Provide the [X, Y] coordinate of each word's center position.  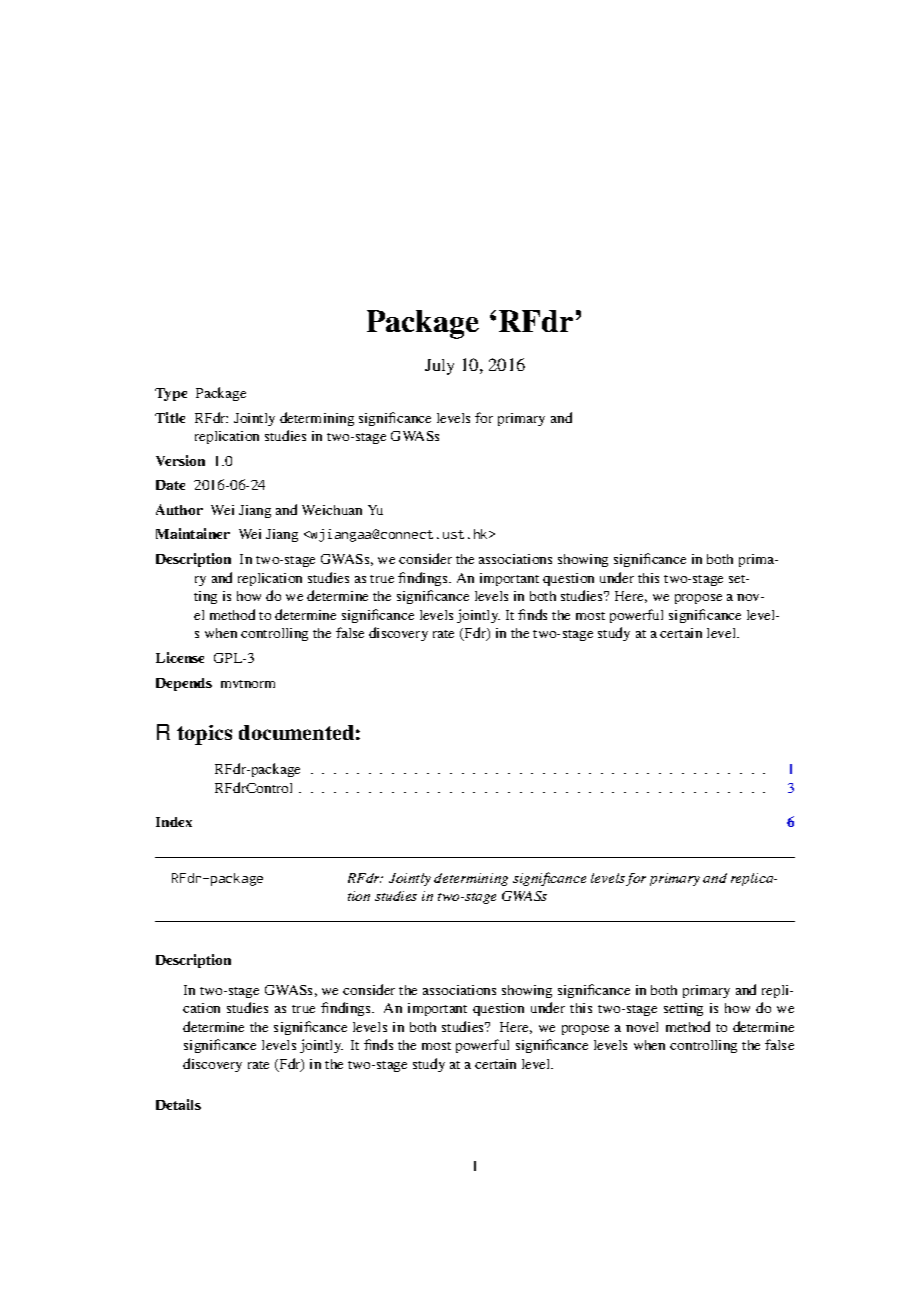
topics [204, 735]
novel [642, 1027]
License [180, 657]
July [439, 367]
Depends [184, 684]
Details [178, 1104]
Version [180, 460]
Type [171, 394]
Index [174, 822]
